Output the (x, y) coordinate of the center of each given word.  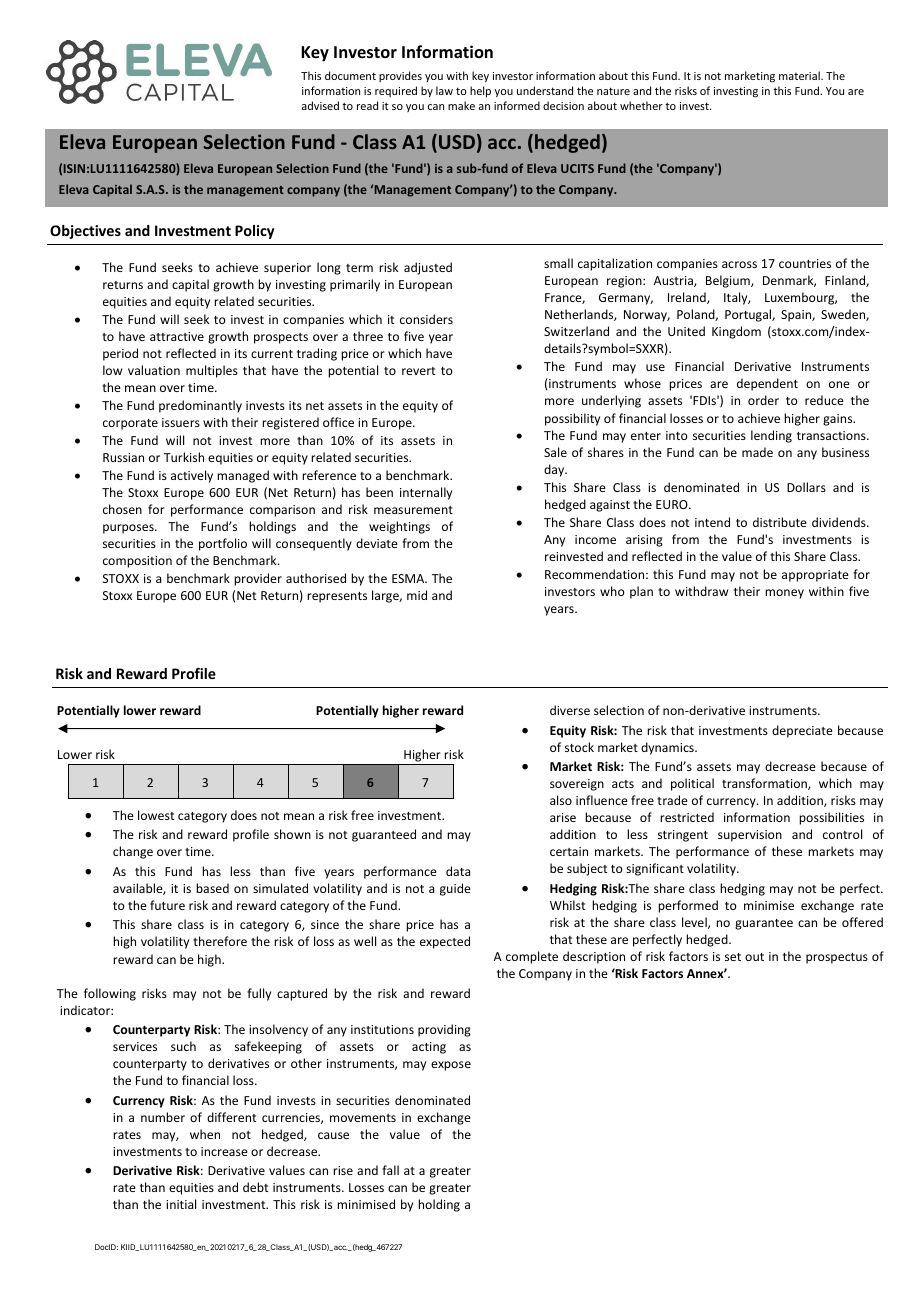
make (461, 105)
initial (181, 1204)
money (784, 594)
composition (137, 562)
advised (320, 105)
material (800, 75)
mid (417, 595)
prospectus (837, 958)
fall (390, 1170)
